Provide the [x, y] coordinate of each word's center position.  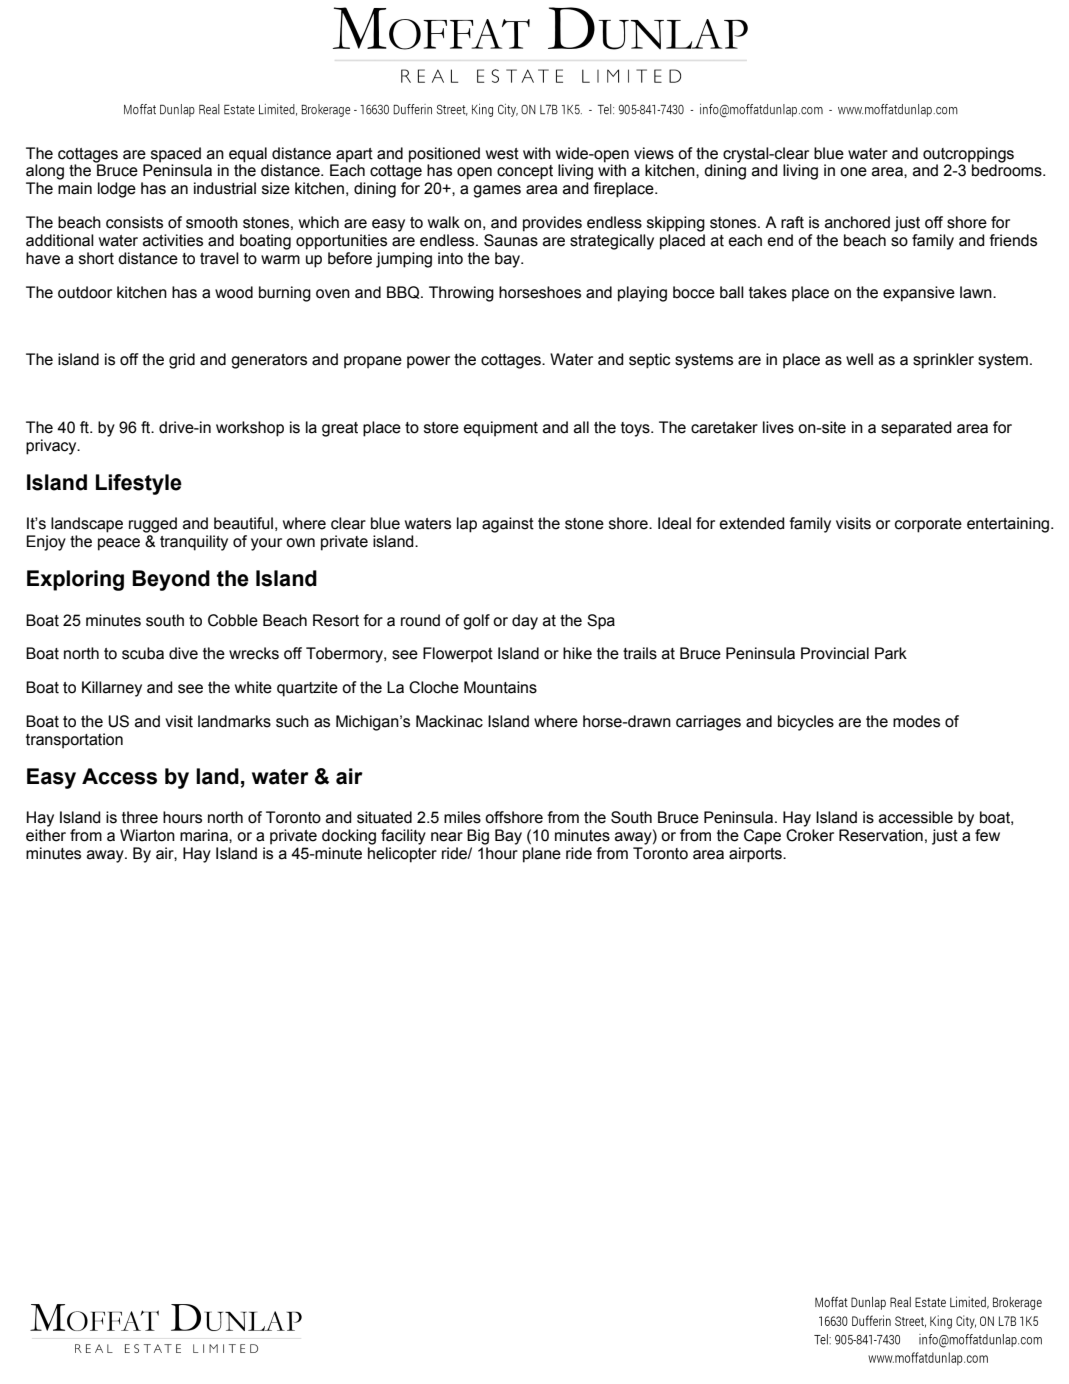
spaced [176, 155]
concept [525, 172]
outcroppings [968, 155]
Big [478, 837]
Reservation [881, 835]
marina [205, 835]
